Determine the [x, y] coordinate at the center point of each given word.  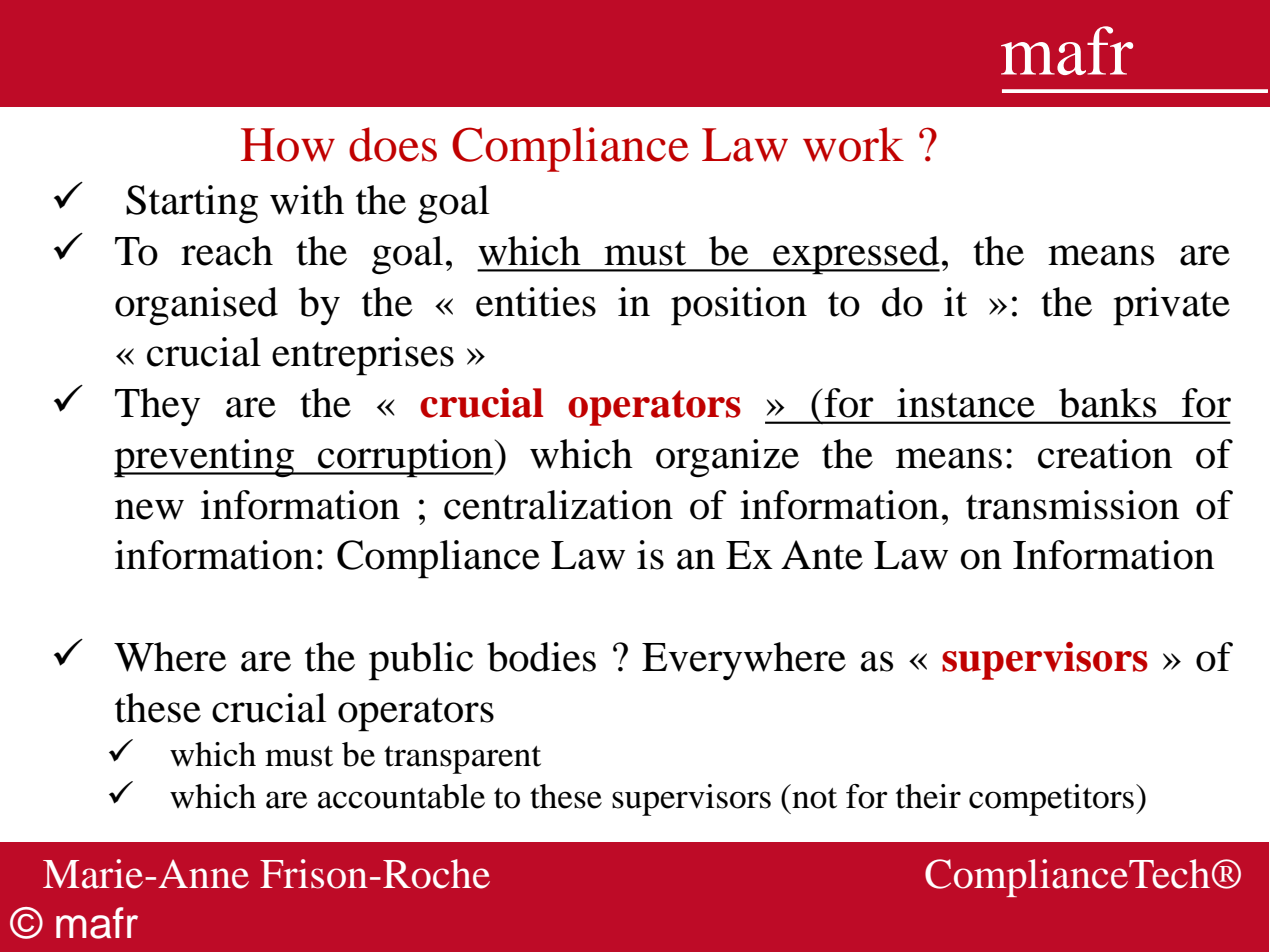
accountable [401, 796]
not [814, 798]
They [157, 407]
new [149, 509]
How [288, 145]
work [853, 144]
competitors [1051, 800]
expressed [855, 255]
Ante [822, 555]
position [739, 306]
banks [1107, 403]
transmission [1073, 505]
